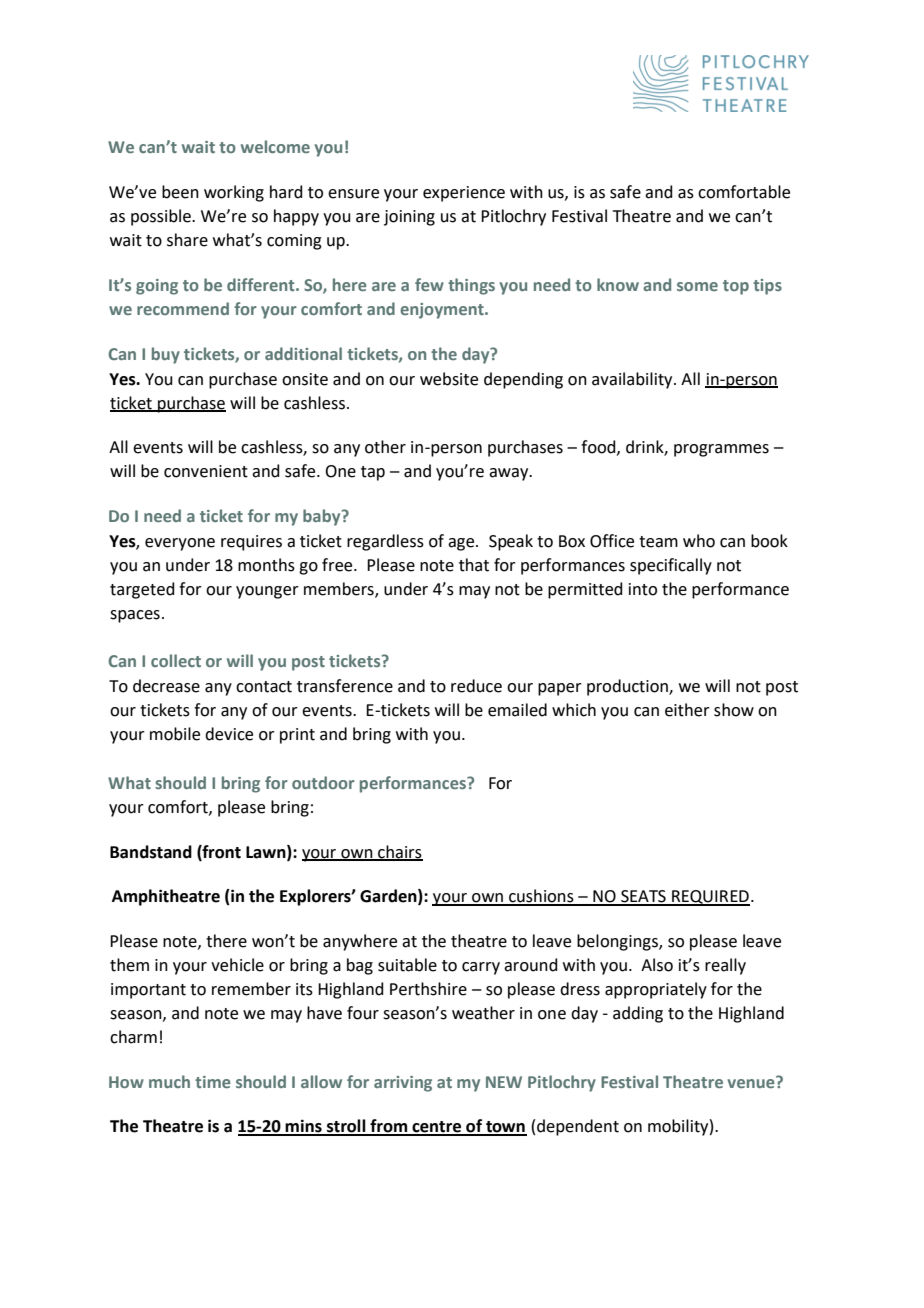 This document has height=1308, width=924. What do you see at coordinates (237, 965) in the document?
I see `vehicle` at bounding box center [237, 965].
